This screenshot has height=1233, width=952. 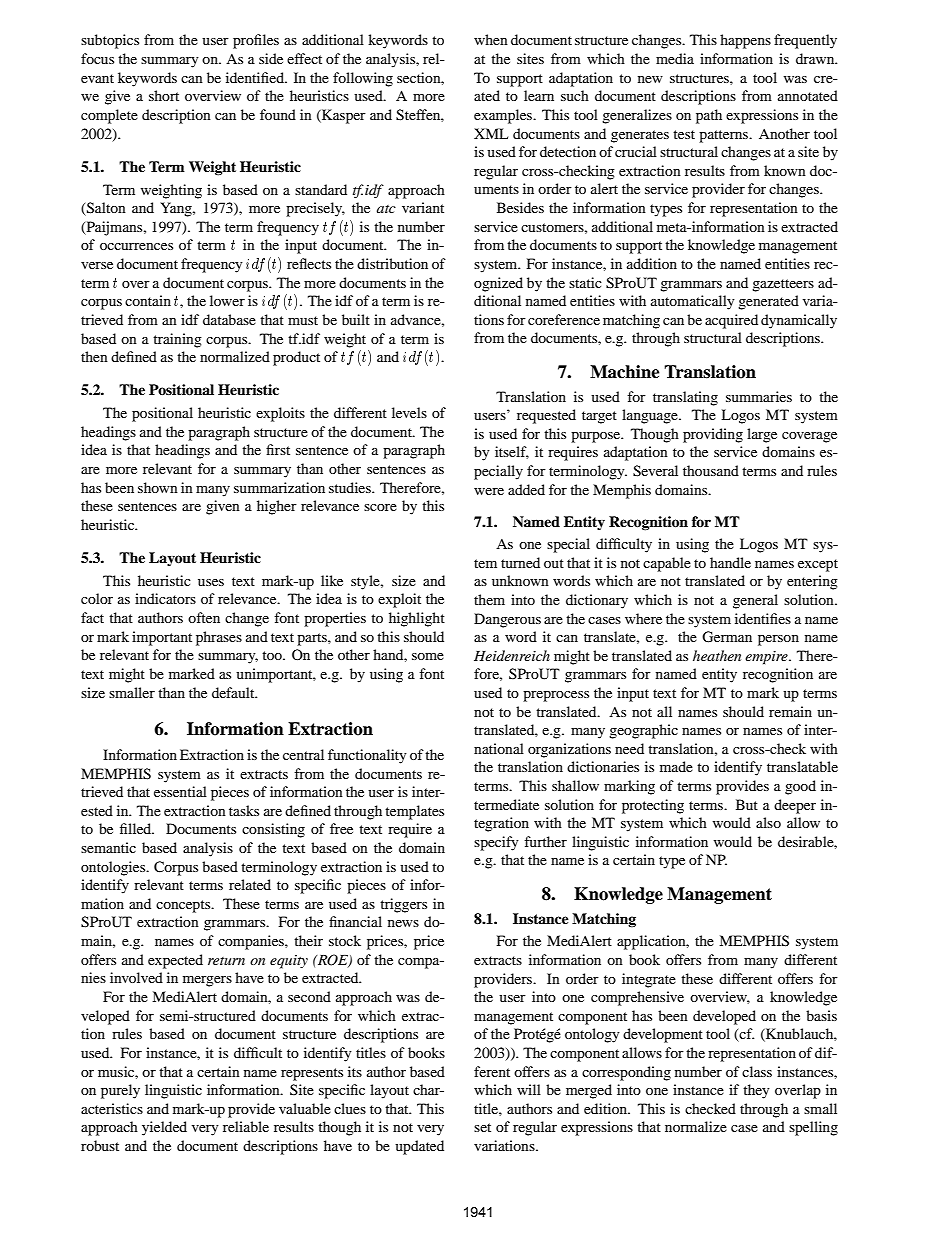 What do you see at coordinates (164, 95) in the screenshot?
I see `short` at bounding box center [164, 95].
